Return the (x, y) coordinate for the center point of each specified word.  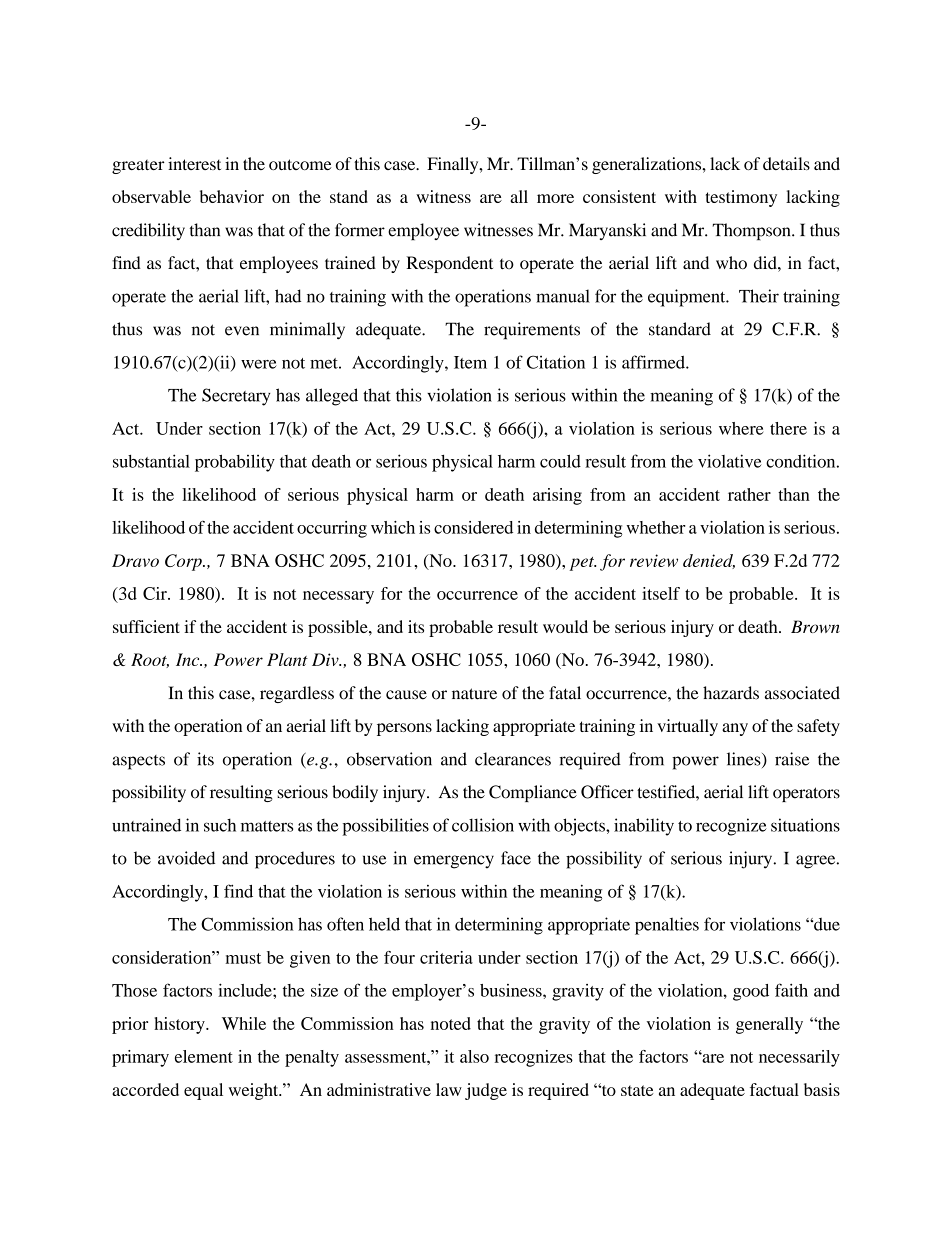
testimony (741, 198)
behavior (232, 196)
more (555, 198)
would (565, 626)
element (204, 1056)
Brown (815, 626)
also (474, 1056)
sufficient (146, 626)
